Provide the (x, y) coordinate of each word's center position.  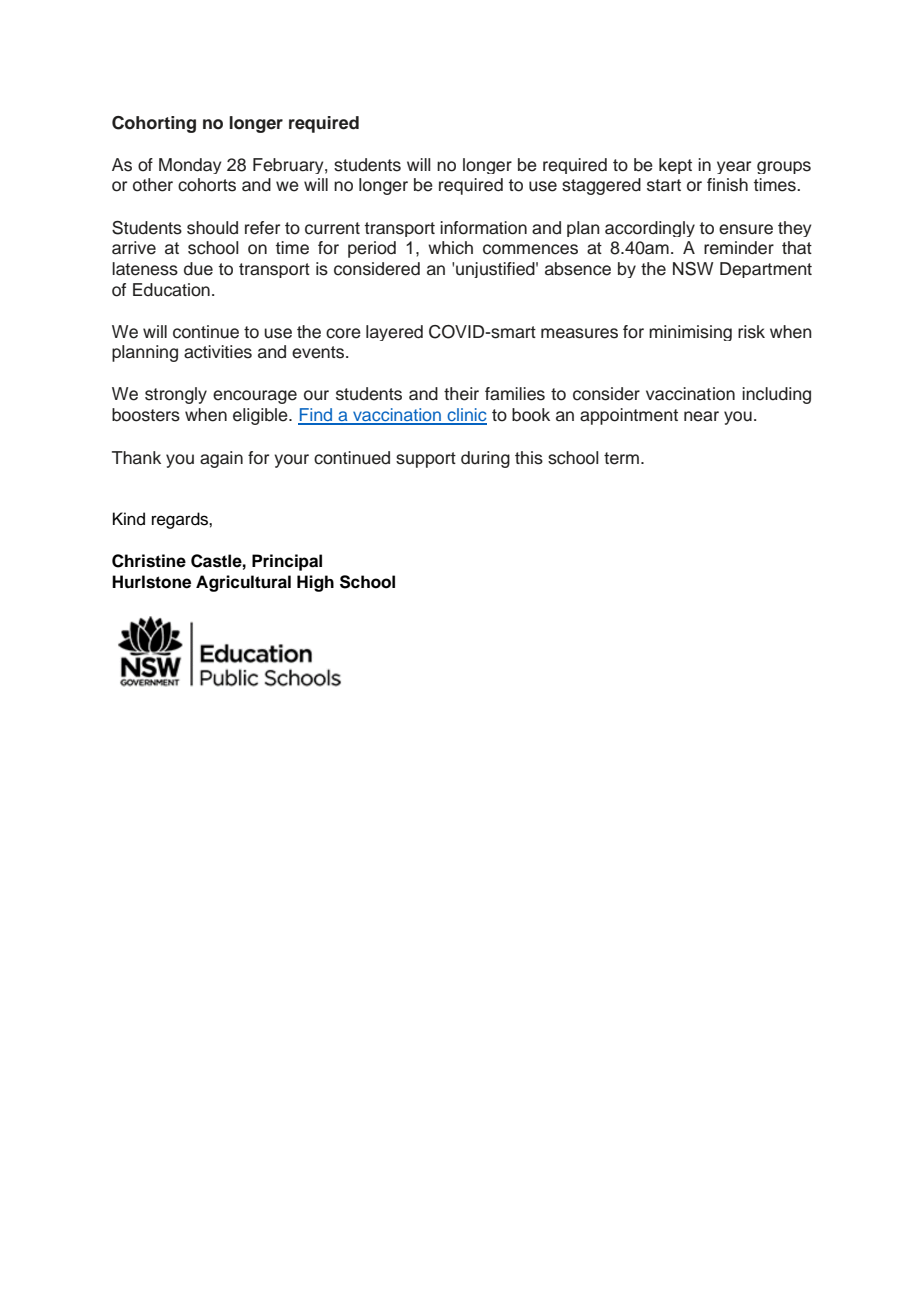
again (221, 459)
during (485, 459)
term (621, 458)
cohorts (207, 185)
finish (727, 185)
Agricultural (243, 583)
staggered (601, 186)
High (315, 583)
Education (171, 290)
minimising (690, 333)
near (701, 416)
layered (394, 333)
